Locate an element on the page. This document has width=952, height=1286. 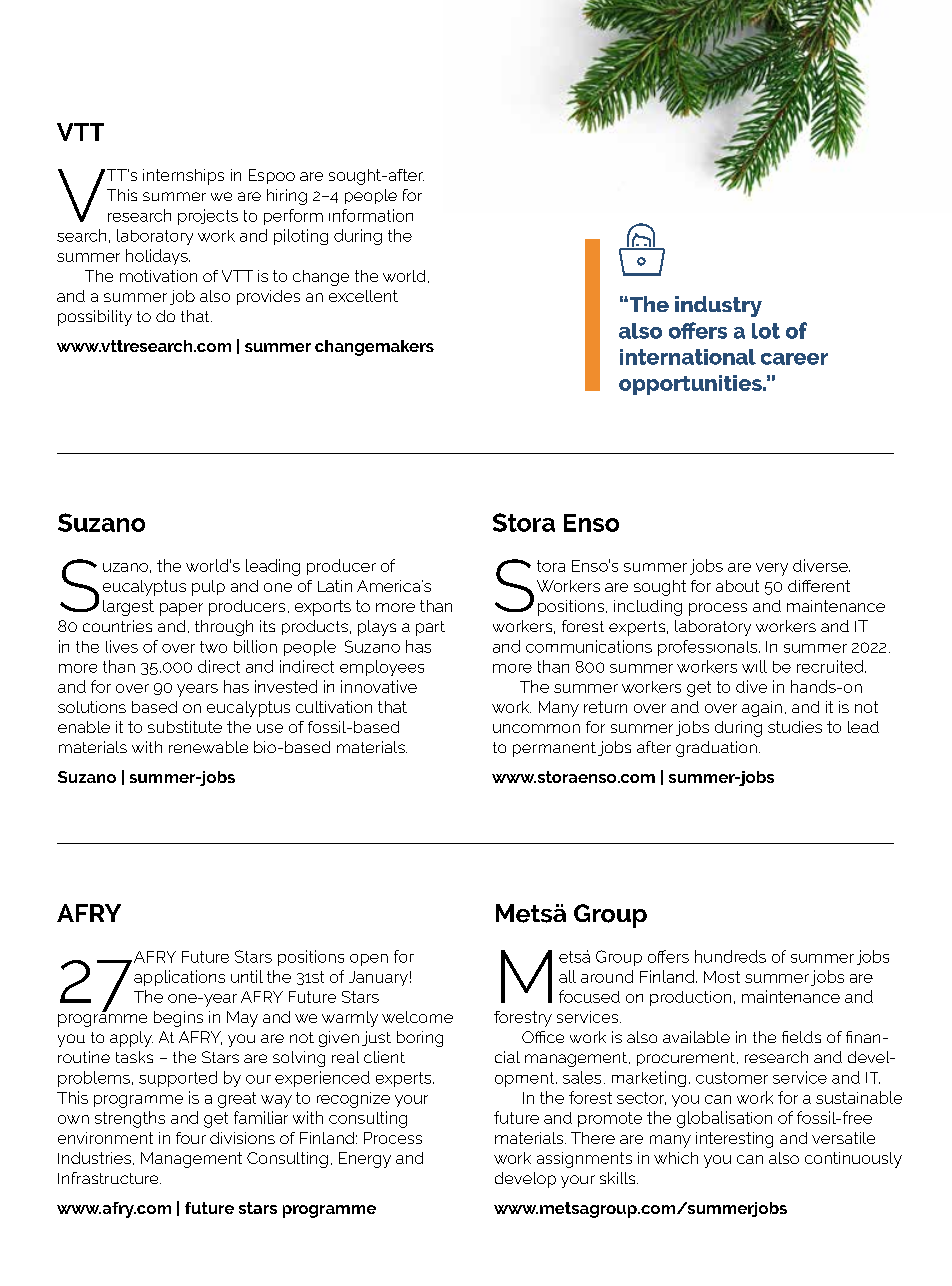
four is located at coordinates (191, 1138).
